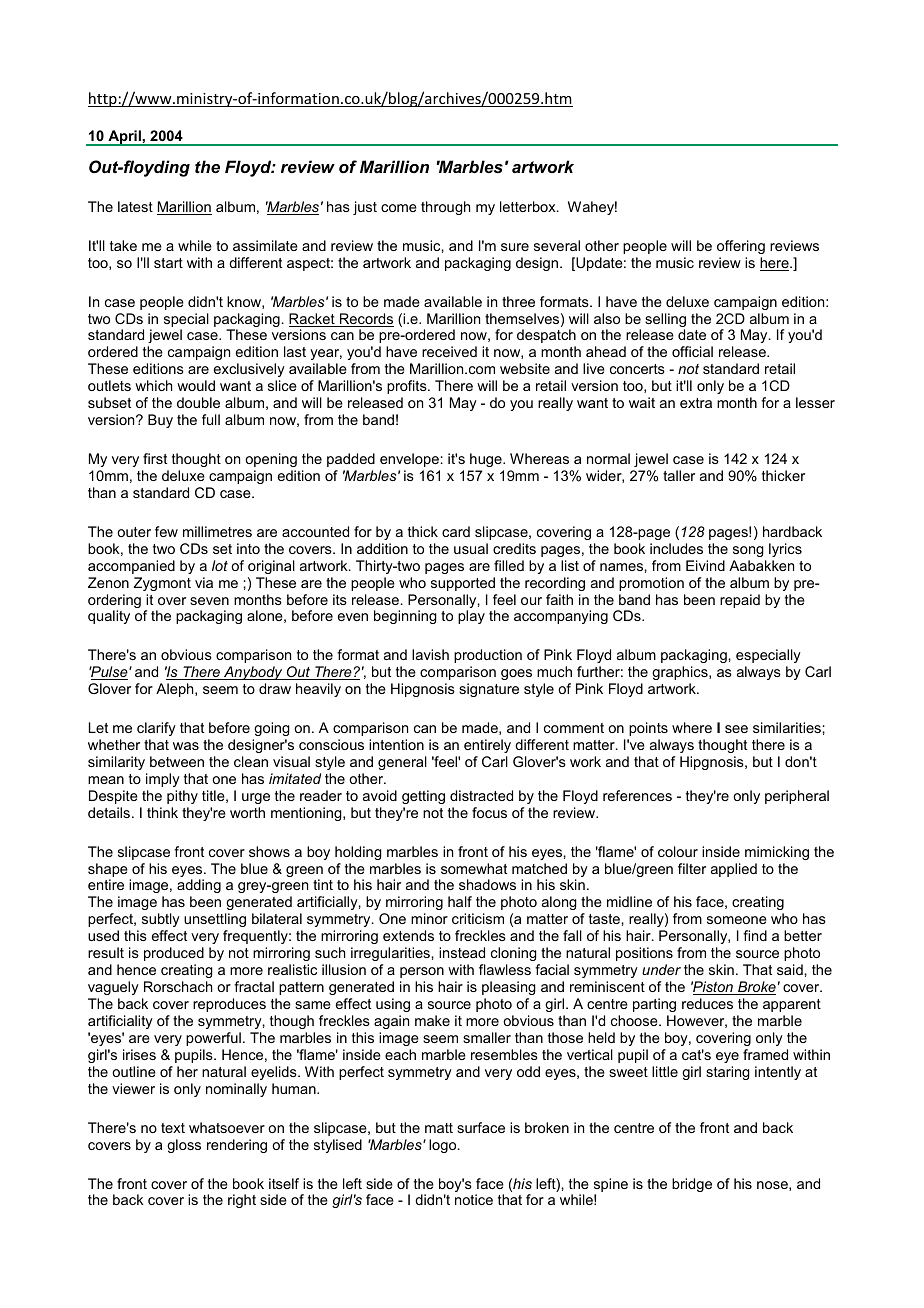 This screenshot has width=924, height=1308. Describe the element at coordinates (184, 1146) in the screenshot. I see `gloss` at that location.
